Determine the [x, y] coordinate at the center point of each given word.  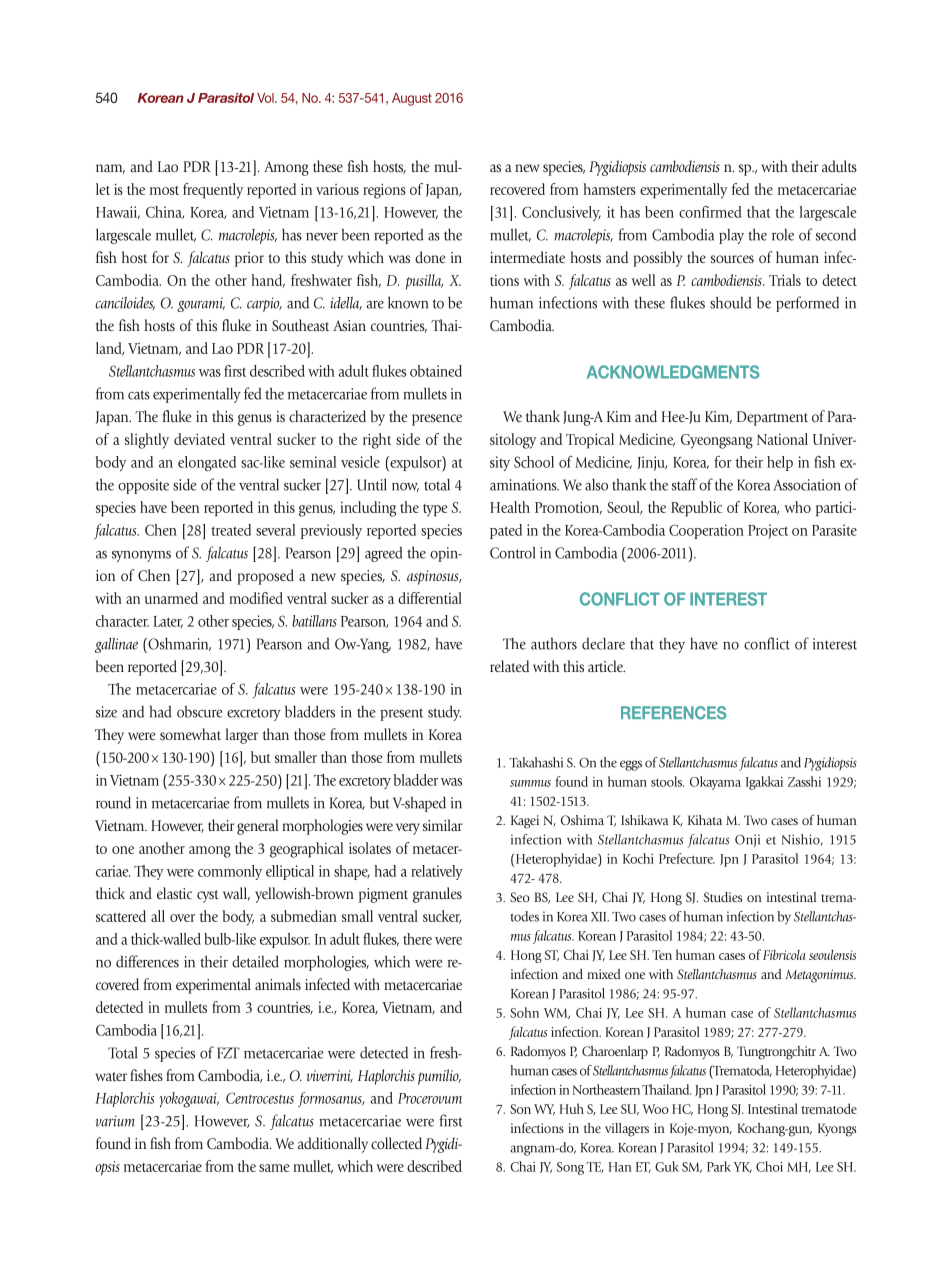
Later [168, 622]
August [412, 99]
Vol [266, 98]
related [509, 666]
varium [115, 1121]
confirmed [710, 212]
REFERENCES [674, 713]
